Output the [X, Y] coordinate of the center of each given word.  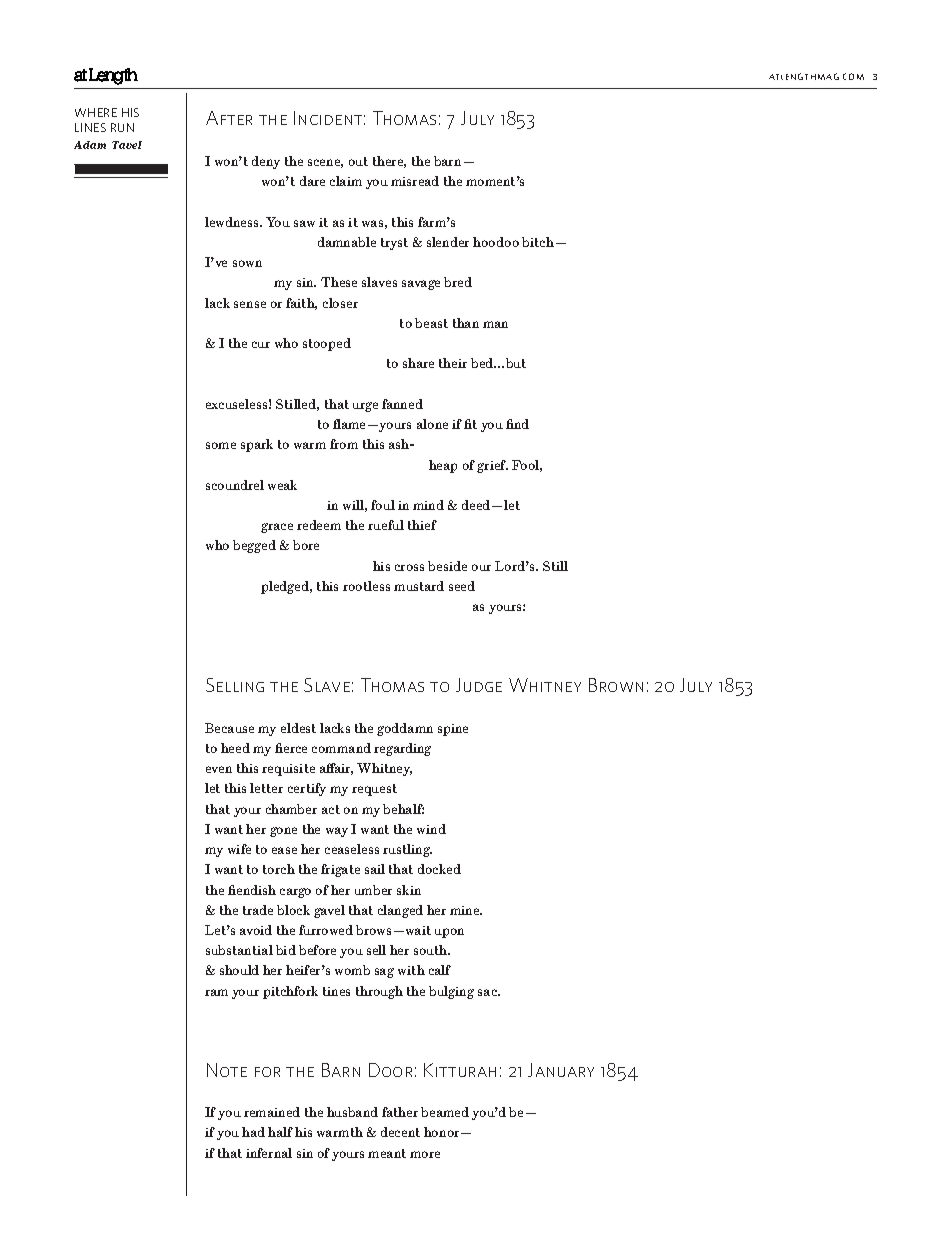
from [344, 444]
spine [453, 730]
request [374, 790]
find [517, 424]
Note [227, 1070]
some [221, 445]
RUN [122, 127]
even [219, 769]
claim [346, 181]
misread [415, 181]
